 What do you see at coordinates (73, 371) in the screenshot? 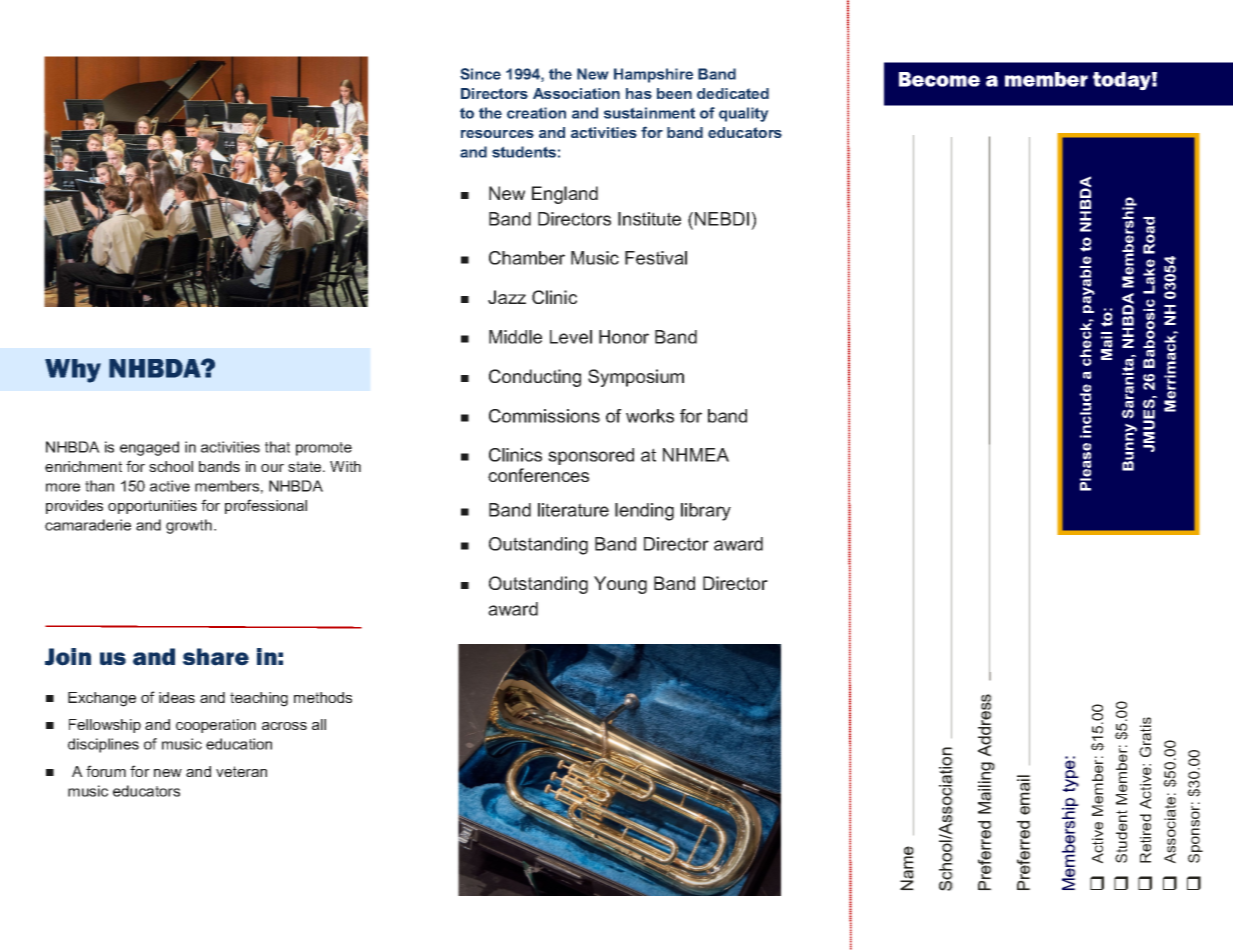
I see `Why` at bounding box center [73, 371].
